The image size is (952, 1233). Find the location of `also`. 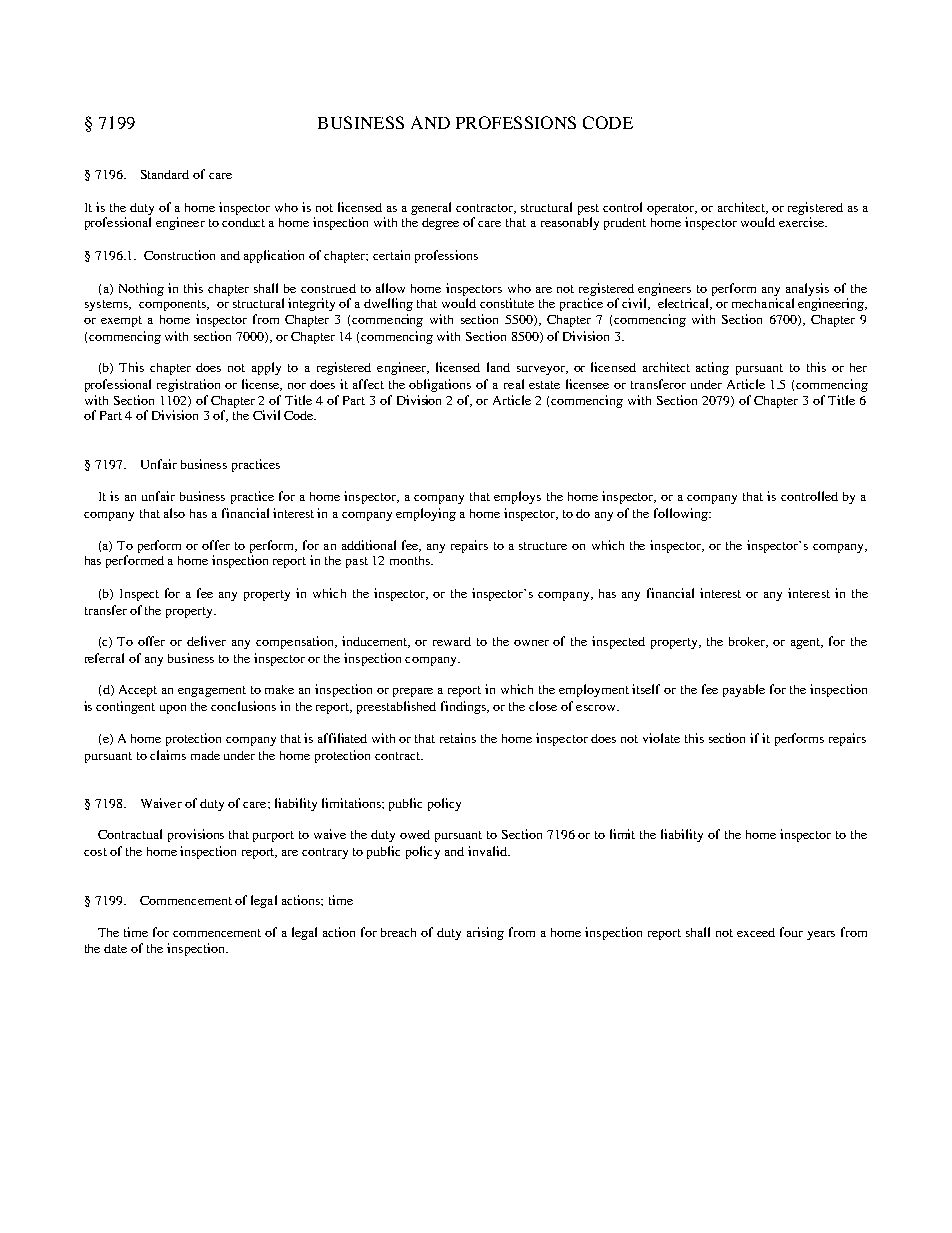

also is located at coordinates (174, 513).
